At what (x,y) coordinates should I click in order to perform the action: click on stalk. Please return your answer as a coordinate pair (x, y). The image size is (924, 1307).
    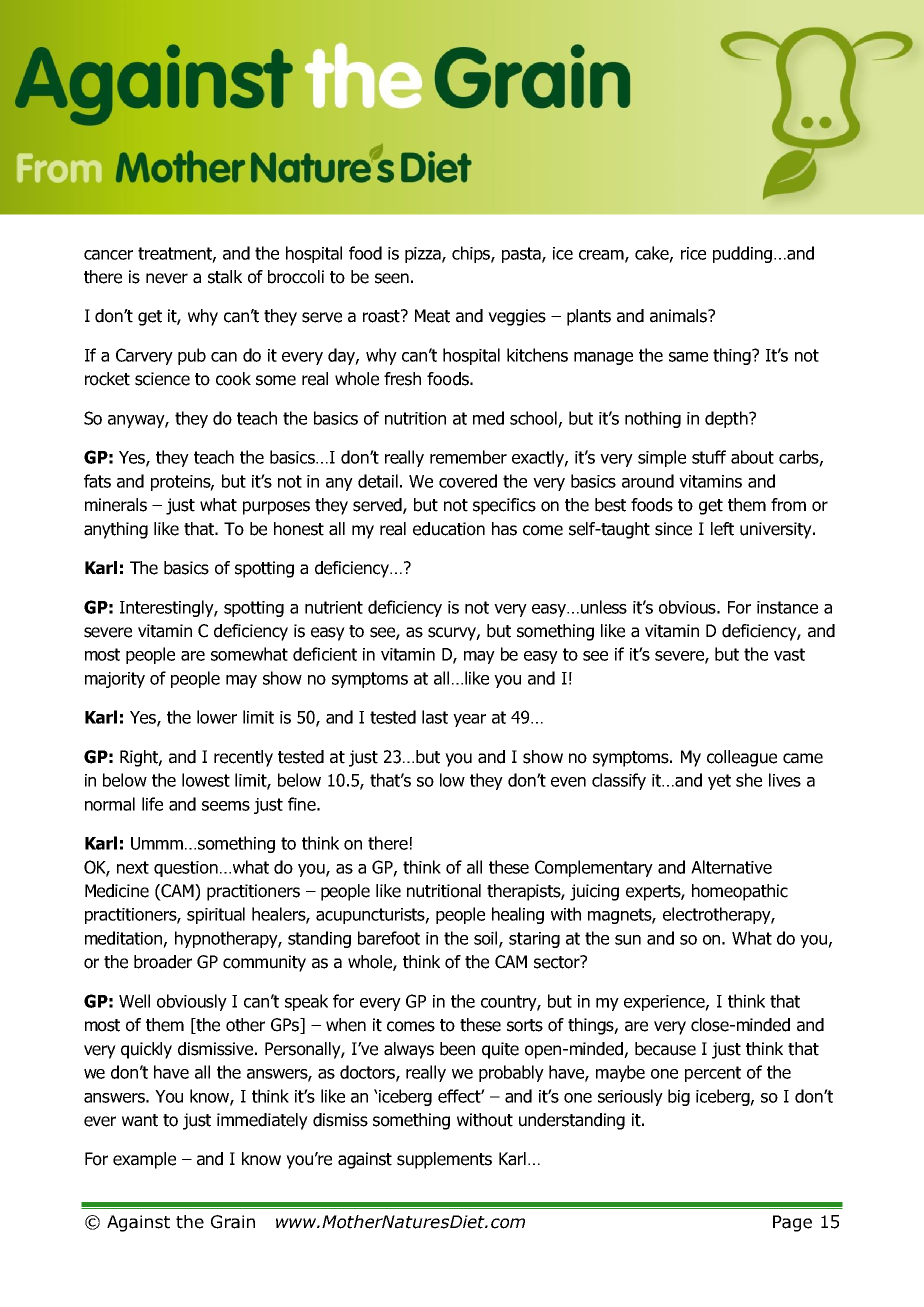
    Looking at the image, I should click on (225, 277).
